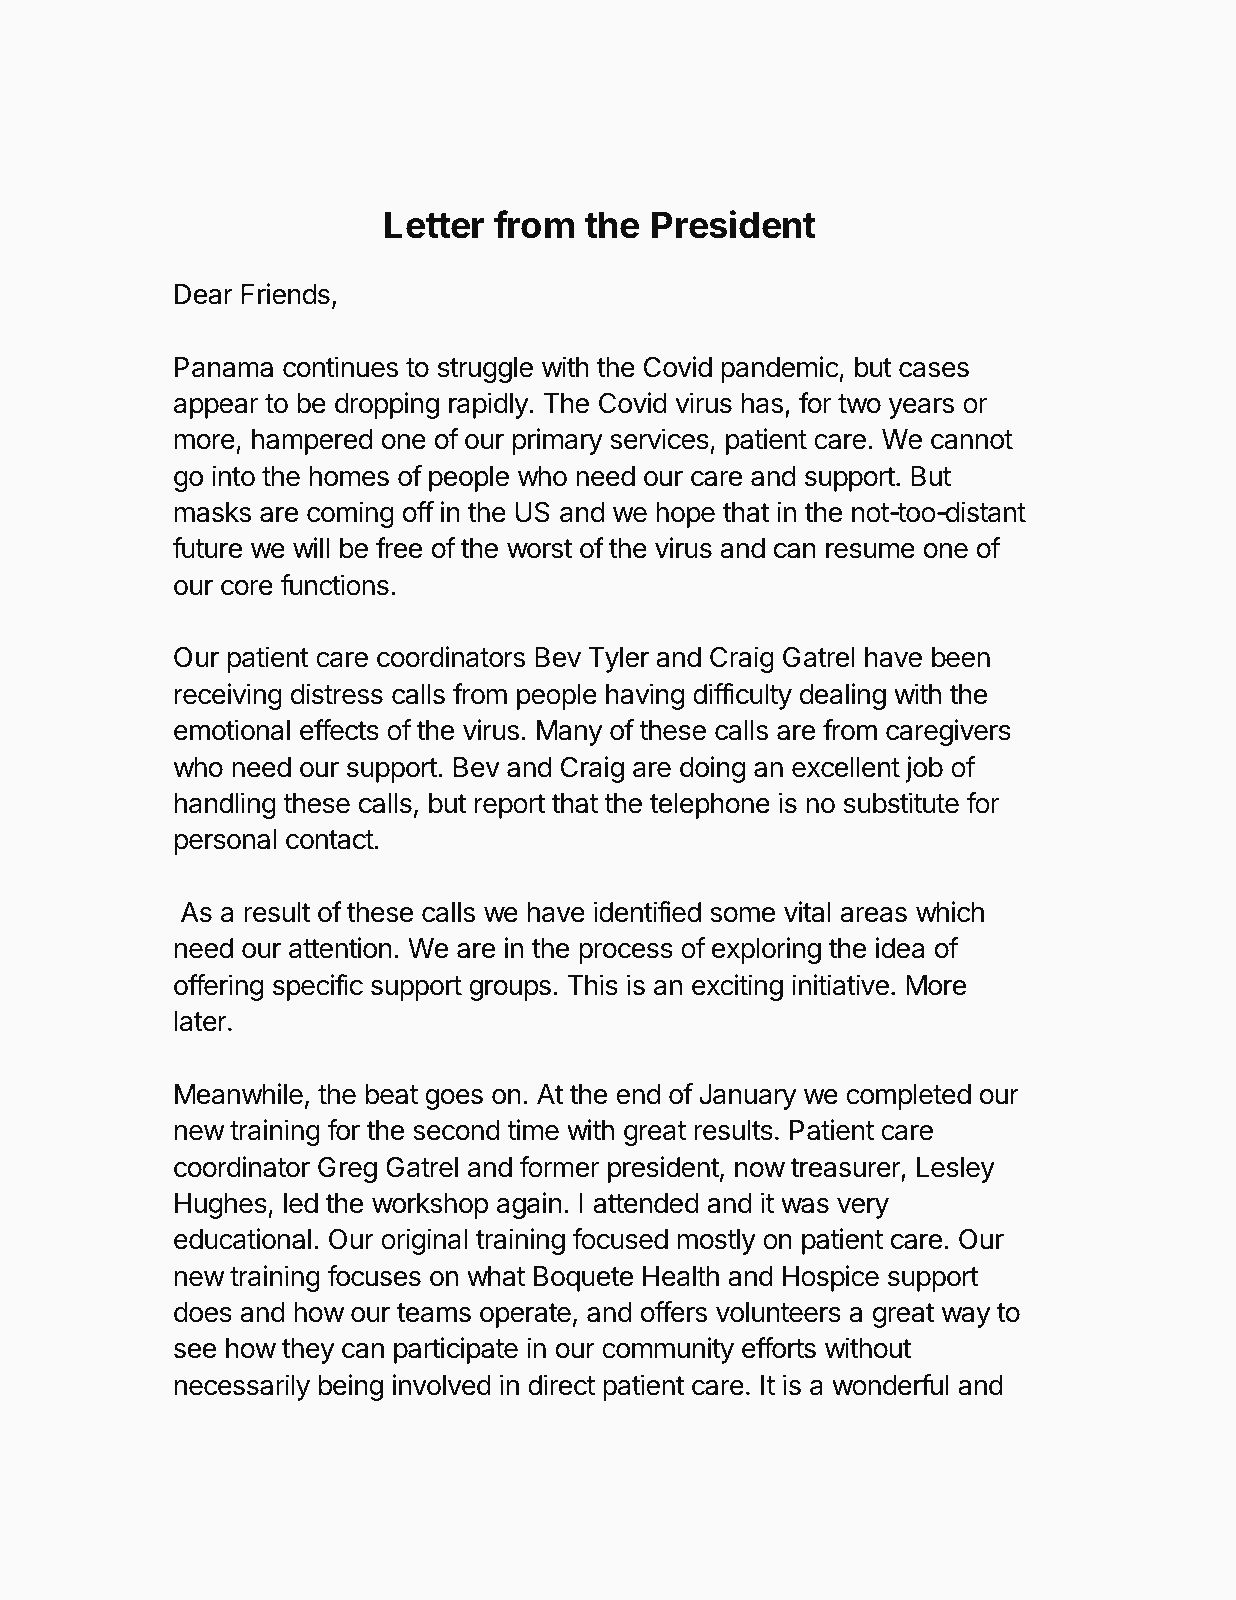 The width and height of the screenshot is (1236, 1600). What do you see at coordinates (286, 294) in the screenshot?
I see `Friends` at bounding box center [286, 294].
